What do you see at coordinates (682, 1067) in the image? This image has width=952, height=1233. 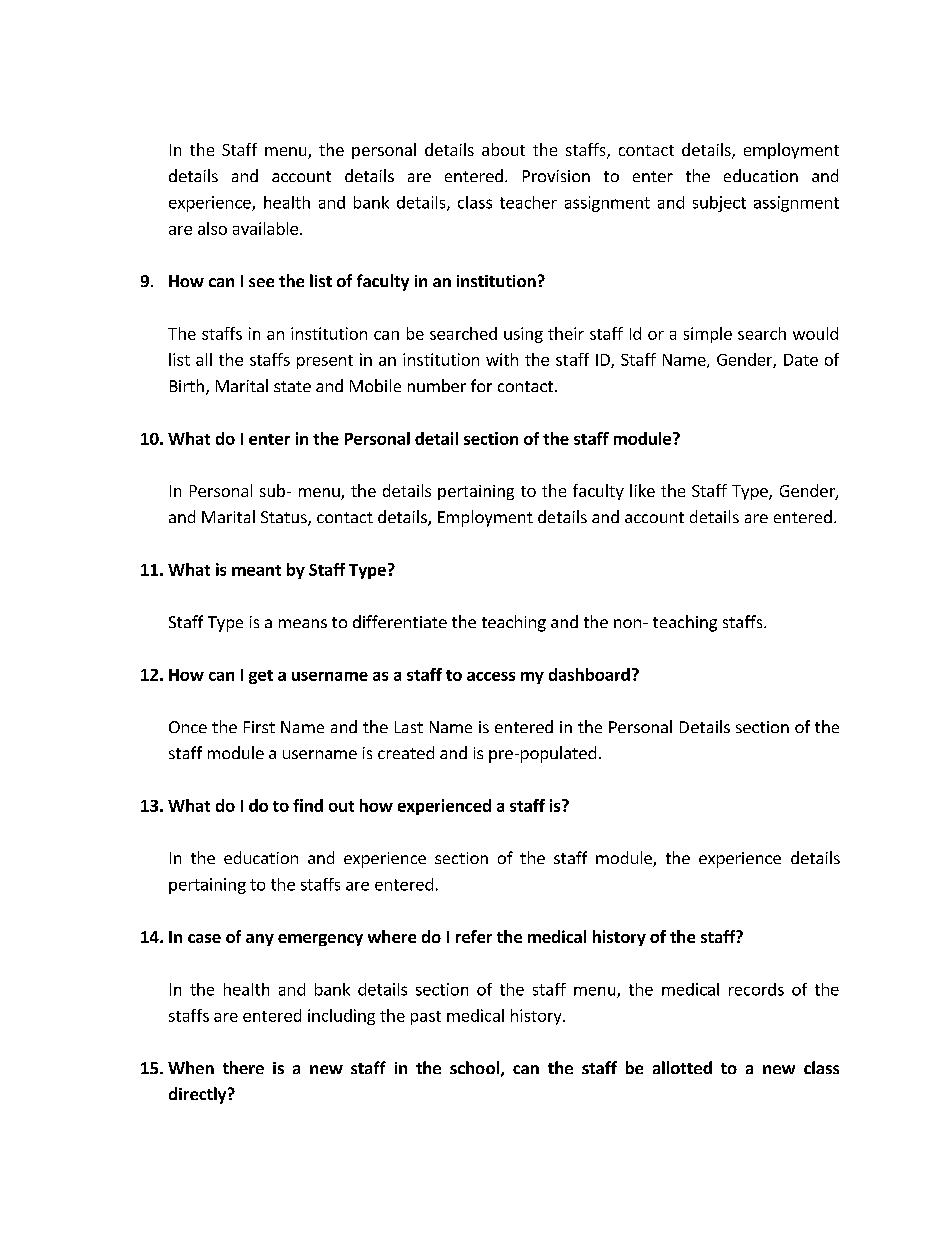 I see `allotted` at bounding box center [682, 1067].
